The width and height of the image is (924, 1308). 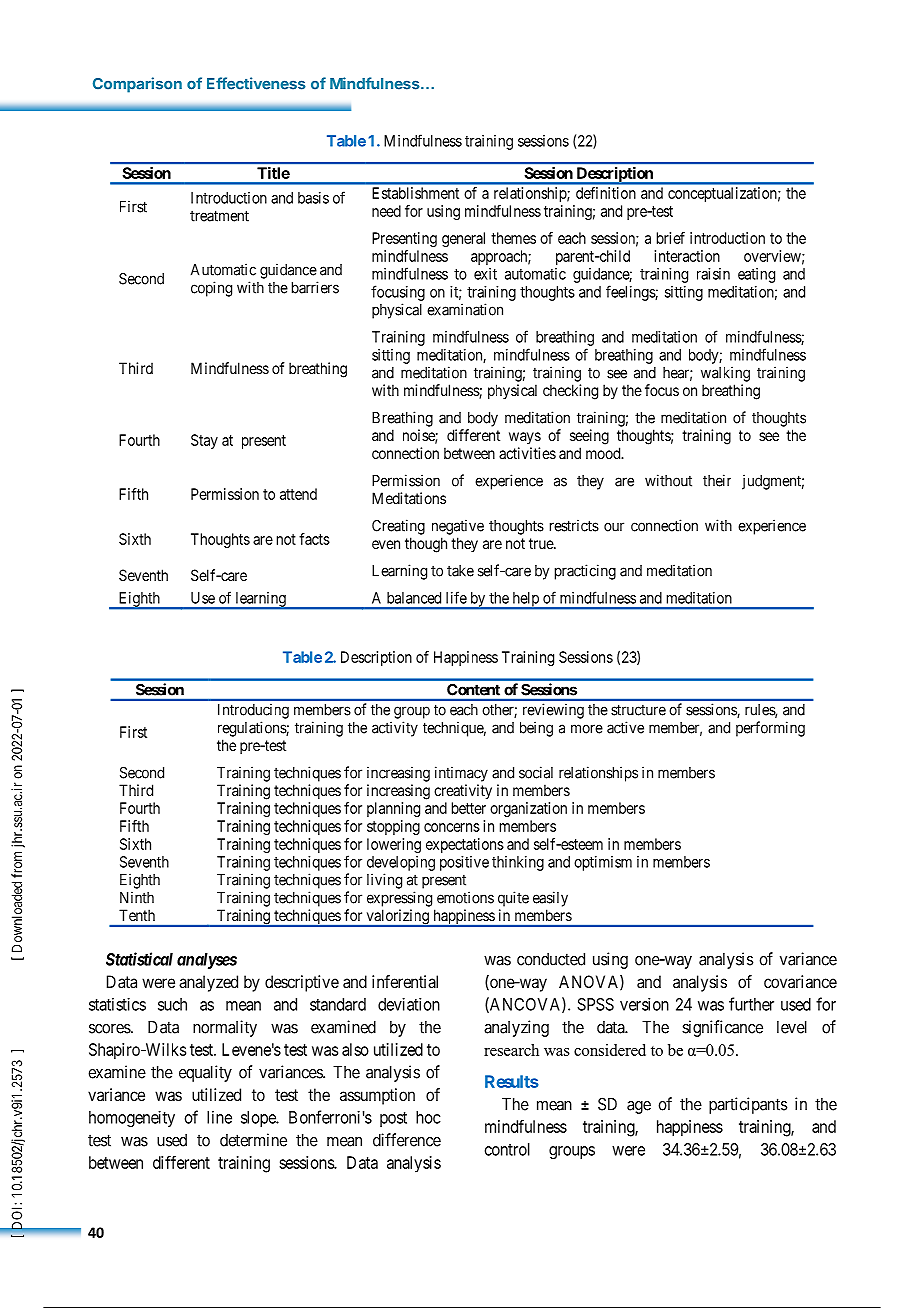 What do you see at coordinates (415, 193) in the image?
I see `Establishment` at bounding box center [415, 193].
